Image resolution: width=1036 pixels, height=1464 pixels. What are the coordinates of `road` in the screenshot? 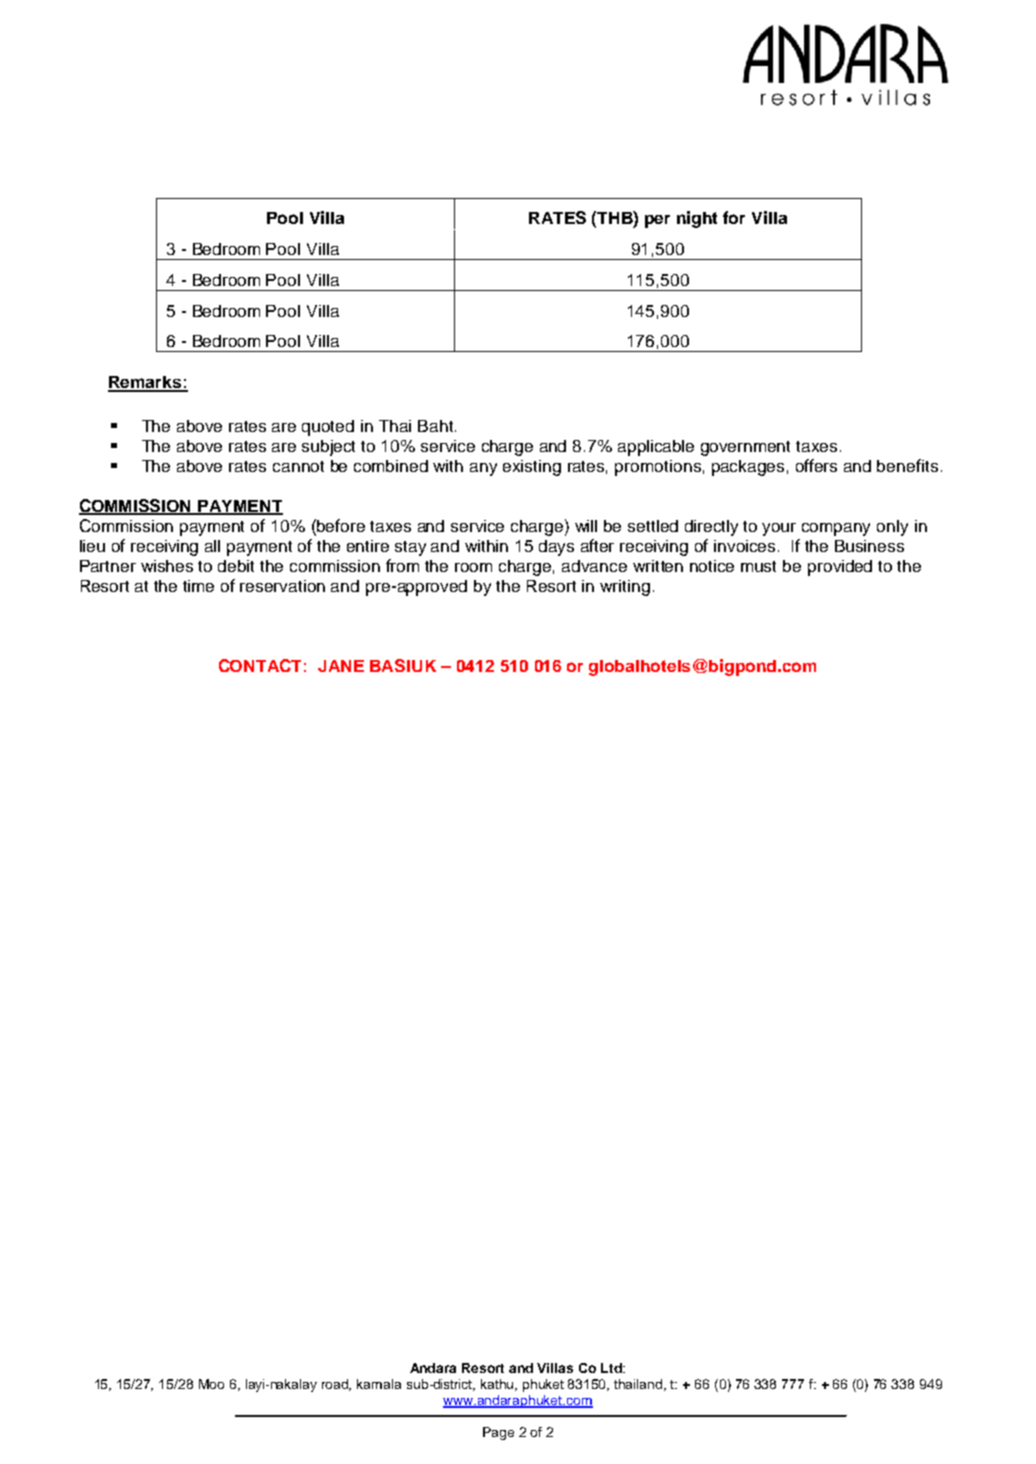 It's located at (336, 1385).
